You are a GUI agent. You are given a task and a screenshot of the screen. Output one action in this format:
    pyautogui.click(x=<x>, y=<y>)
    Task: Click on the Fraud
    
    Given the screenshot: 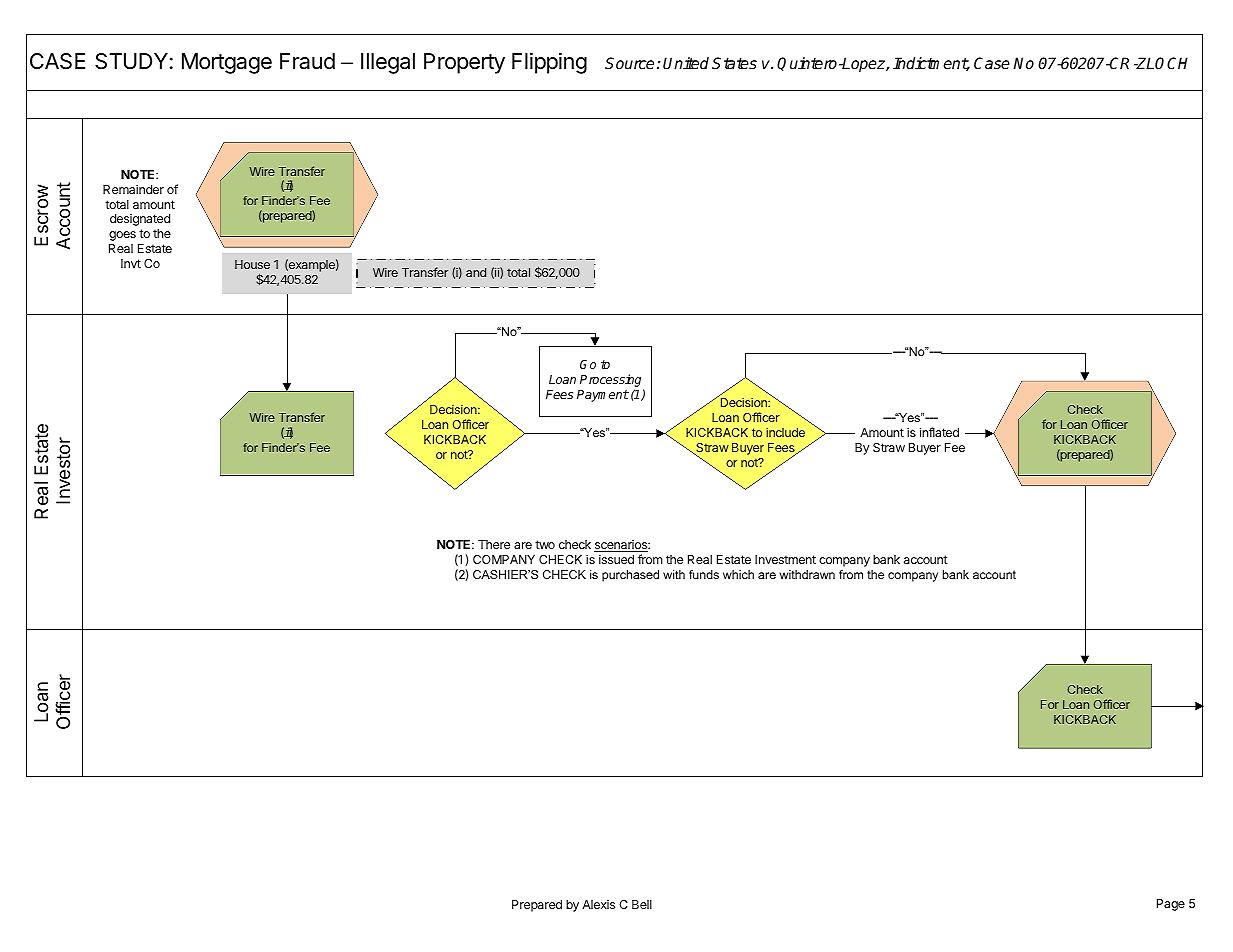 What is the action you would take?
    pyautogui.click(x=307, y=61)
